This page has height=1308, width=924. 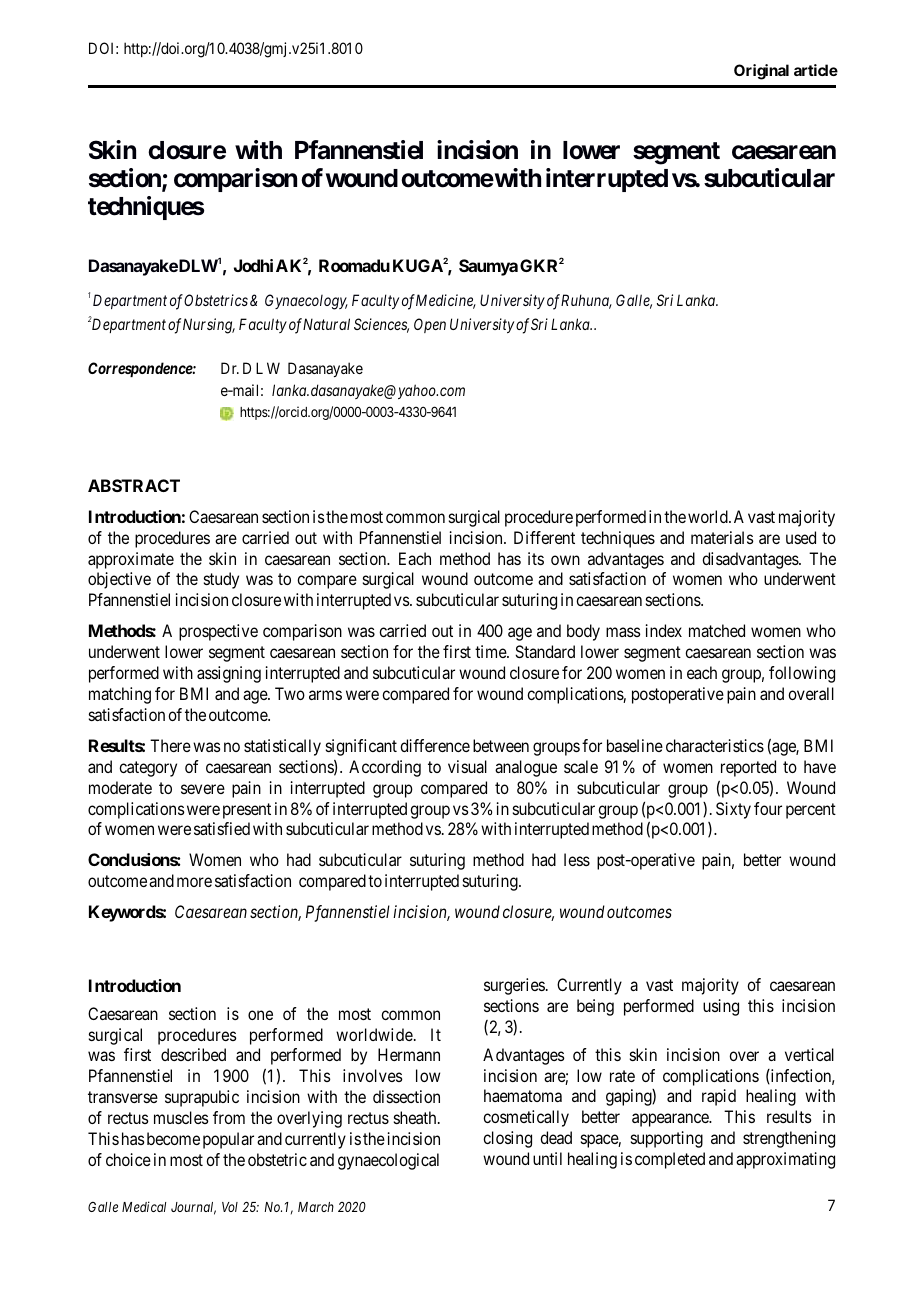 I want to click on closing, so click(x=507, y=1139).
